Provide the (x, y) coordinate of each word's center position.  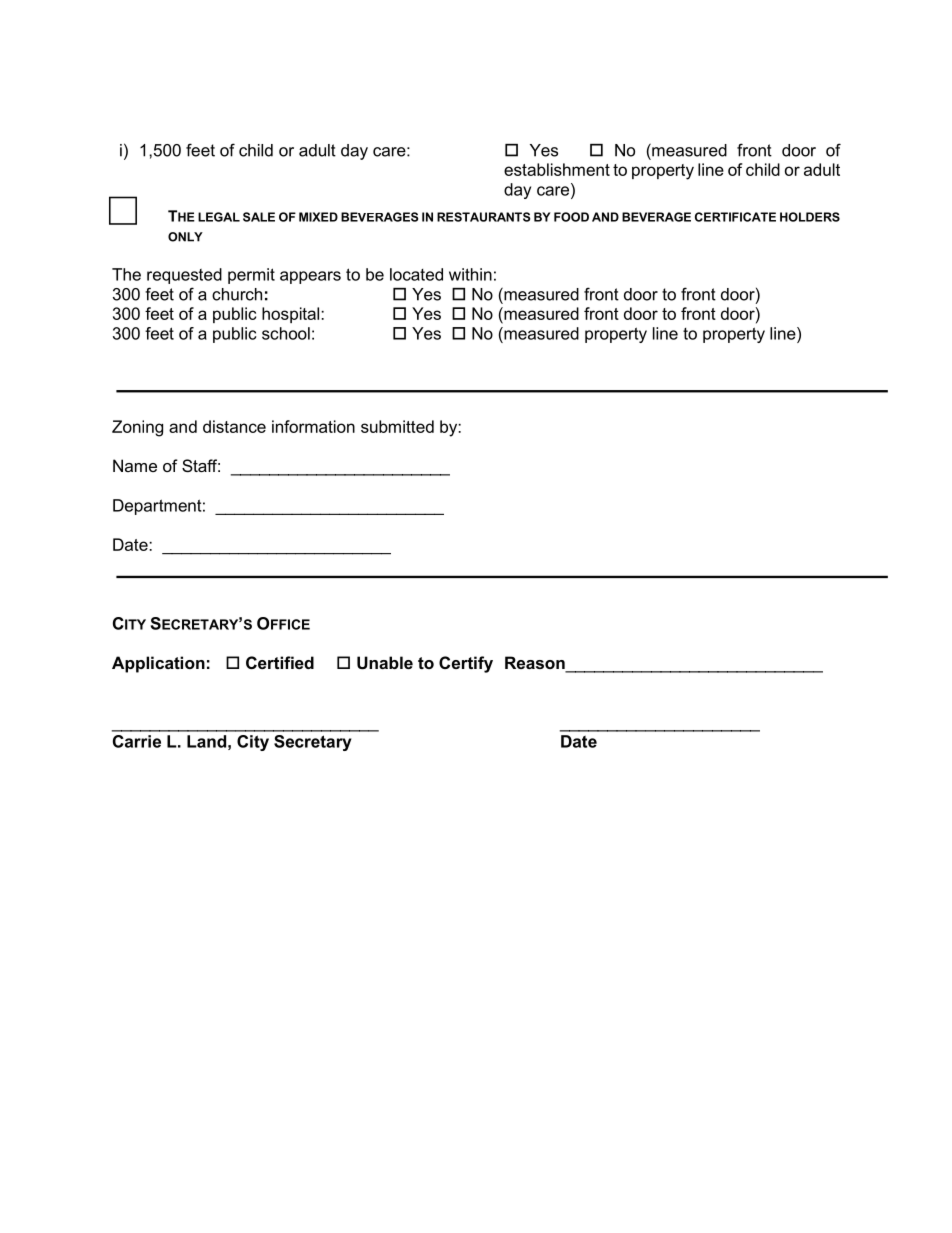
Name (135, 465)
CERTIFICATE (735, 217)
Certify (466, 664)
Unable (385, 662)
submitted (397, 426)
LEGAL (219, 217)
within (470, 274)
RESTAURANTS (483, 217)
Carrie (137, 741)
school (286, 333)
